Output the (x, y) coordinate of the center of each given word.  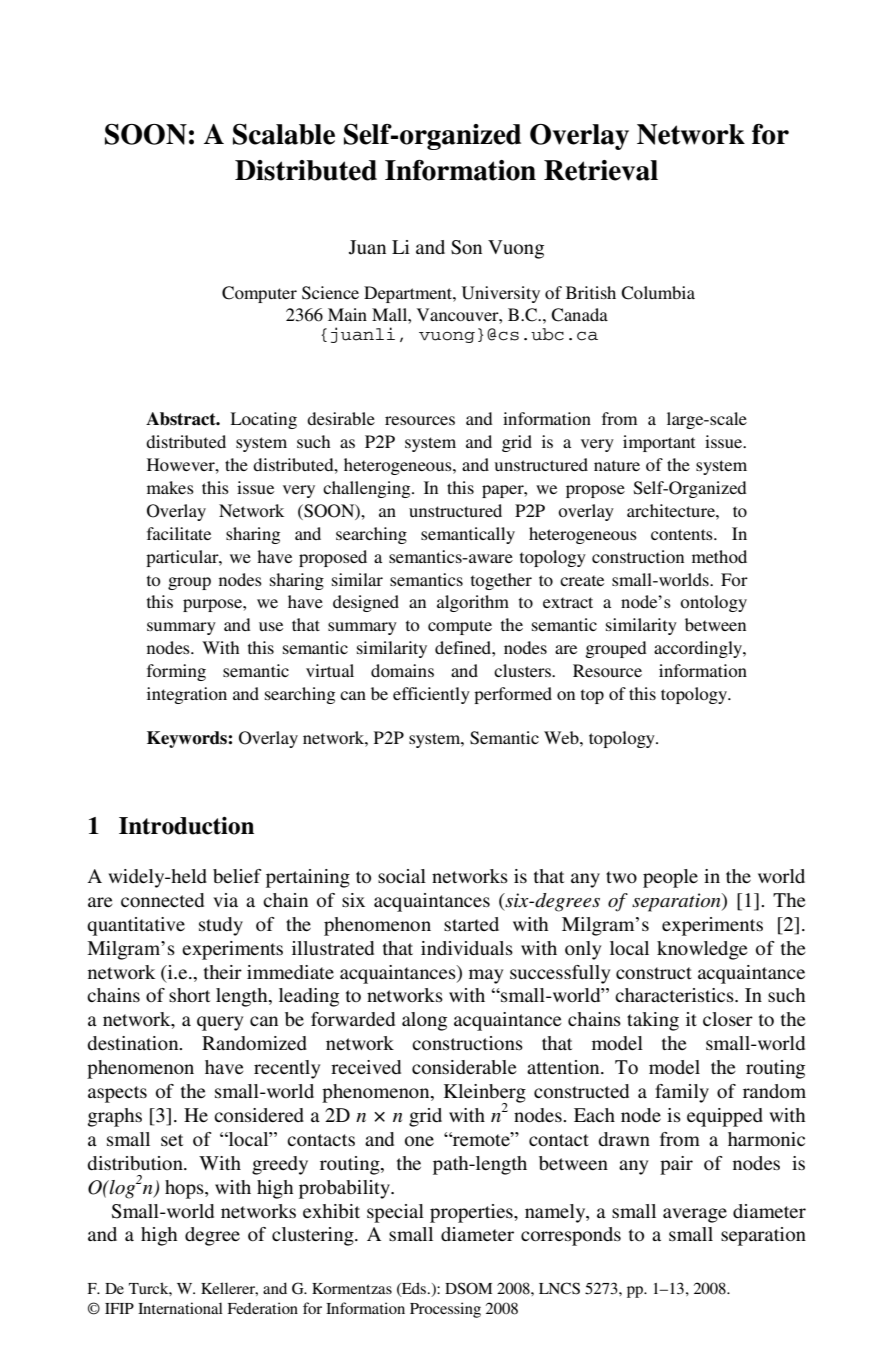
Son (466, 247)
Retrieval (601, 170)
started (471, 924)
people (670, 878)
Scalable (284, 134)
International (180, 1308)
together (501, 581)
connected (162, 900)
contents (683, 534)
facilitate (179, 533)
